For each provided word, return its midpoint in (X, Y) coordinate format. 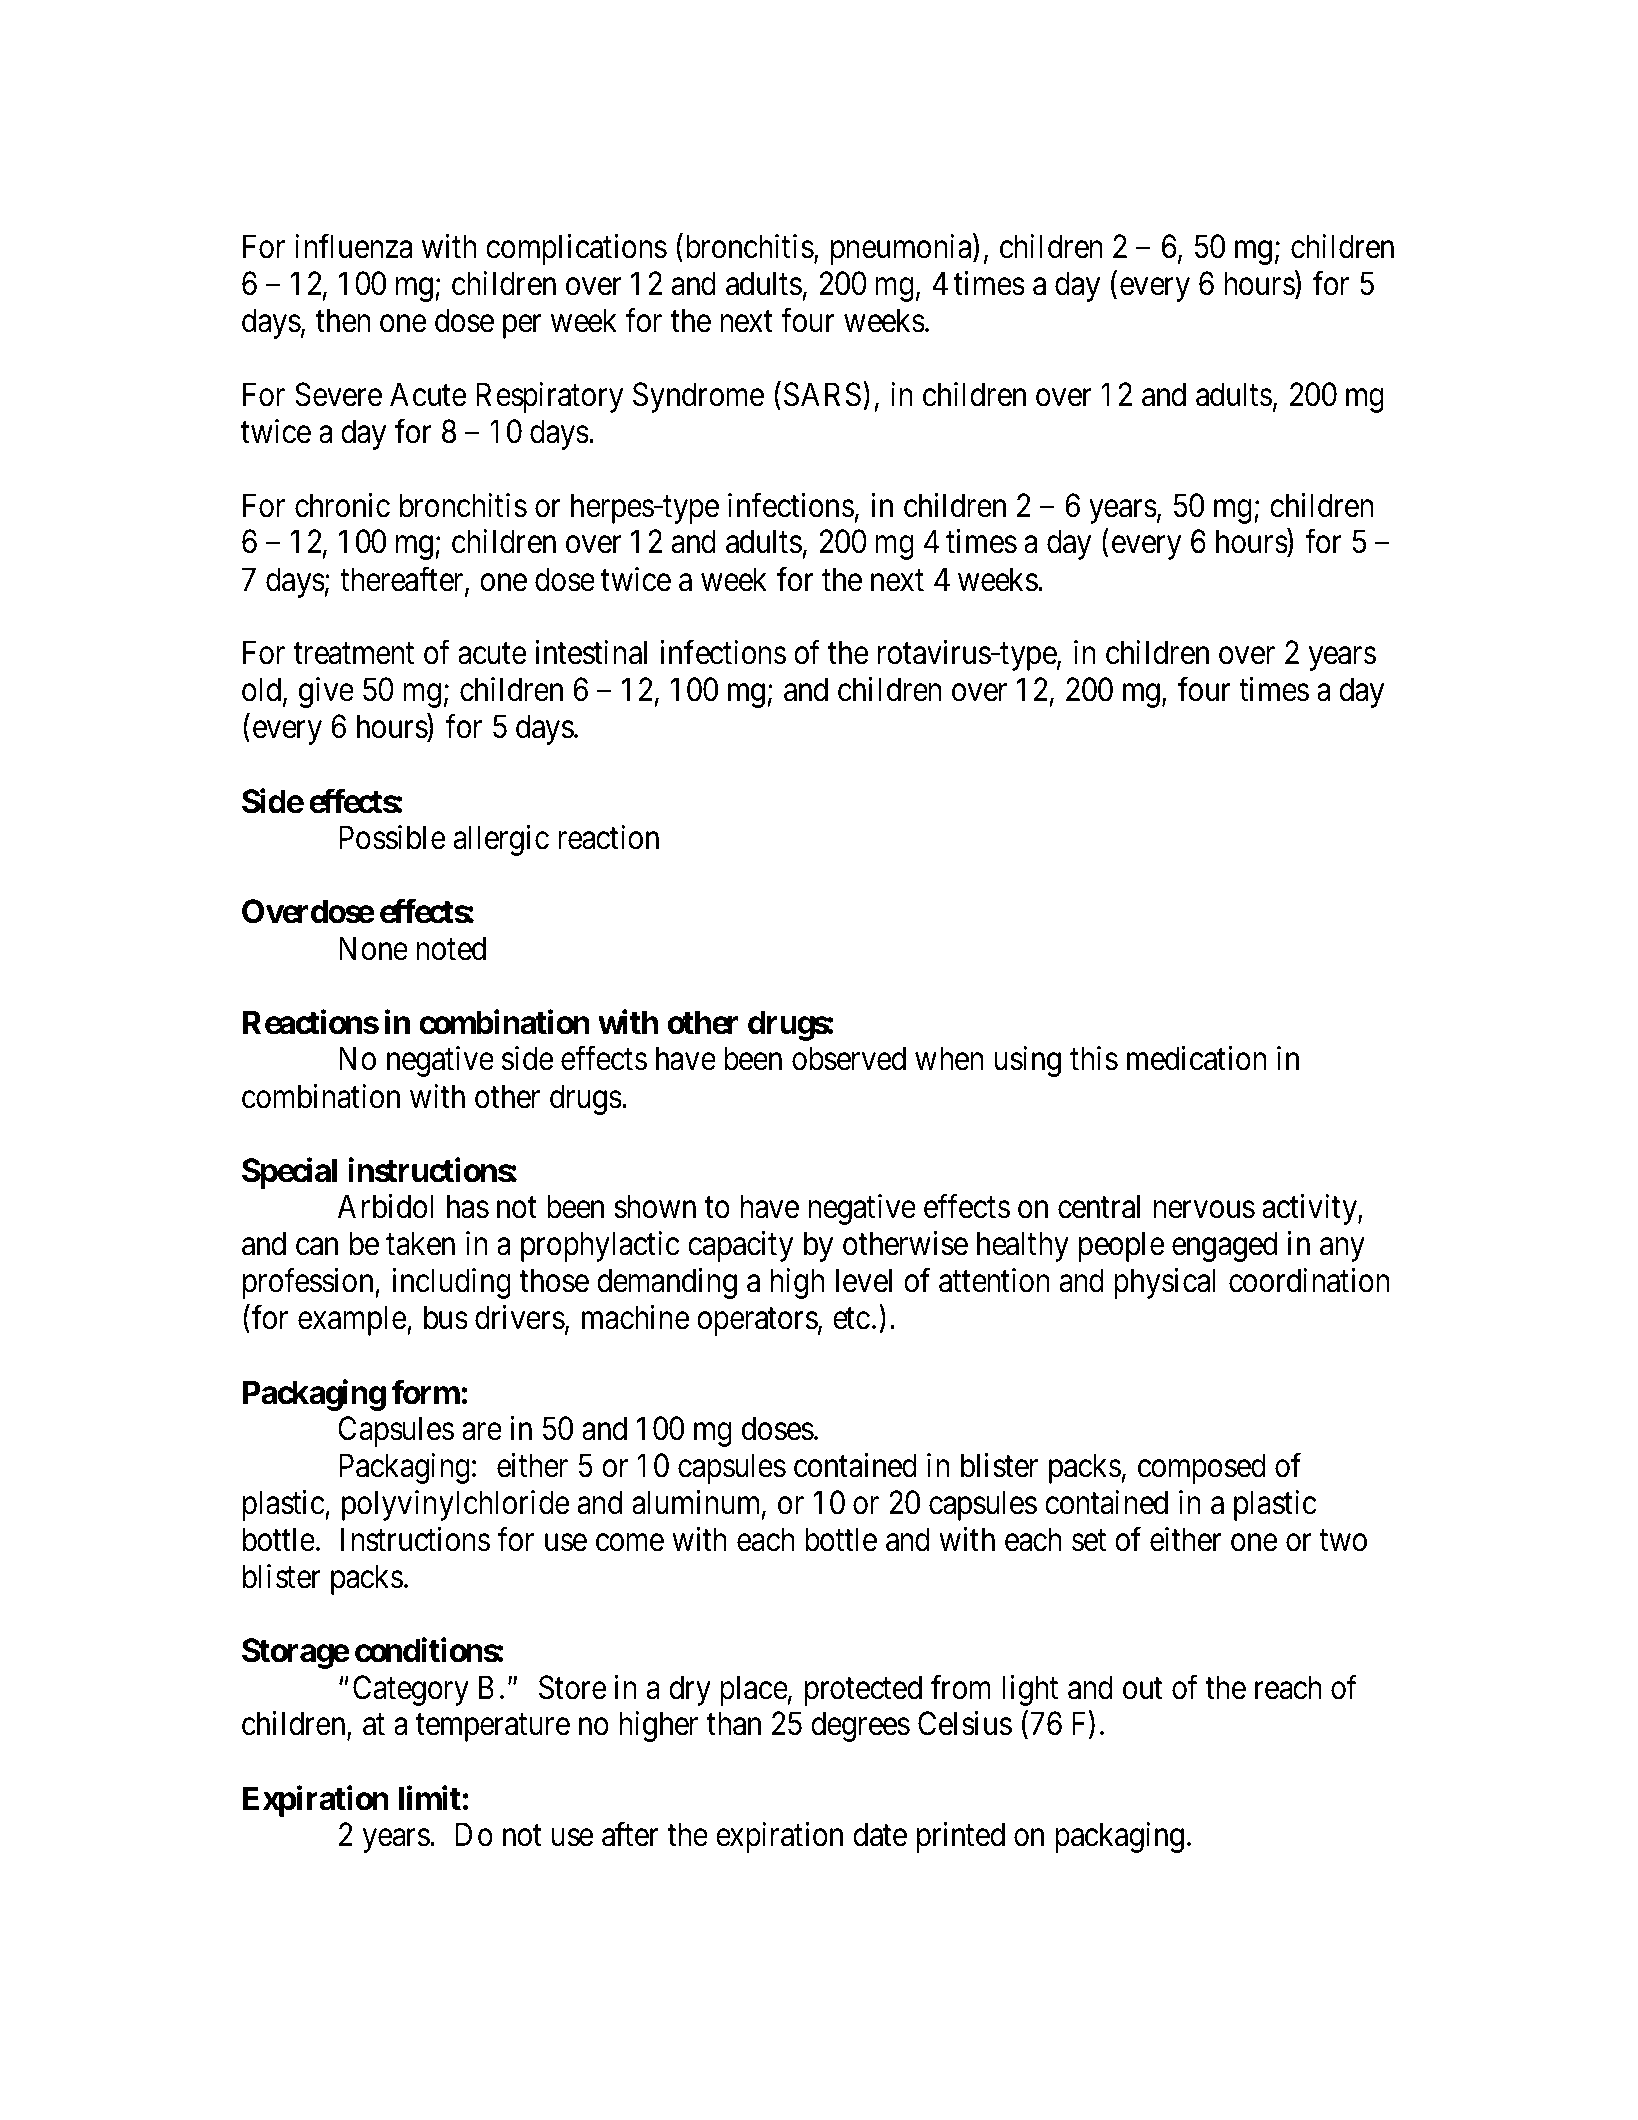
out (1142, 1689)
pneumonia (902, 249)
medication (1196, 1058)
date (880, 1834)
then (343, 320)
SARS (822, 394)
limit (430, 1798)
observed (849, 1058)
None (373, 949)
